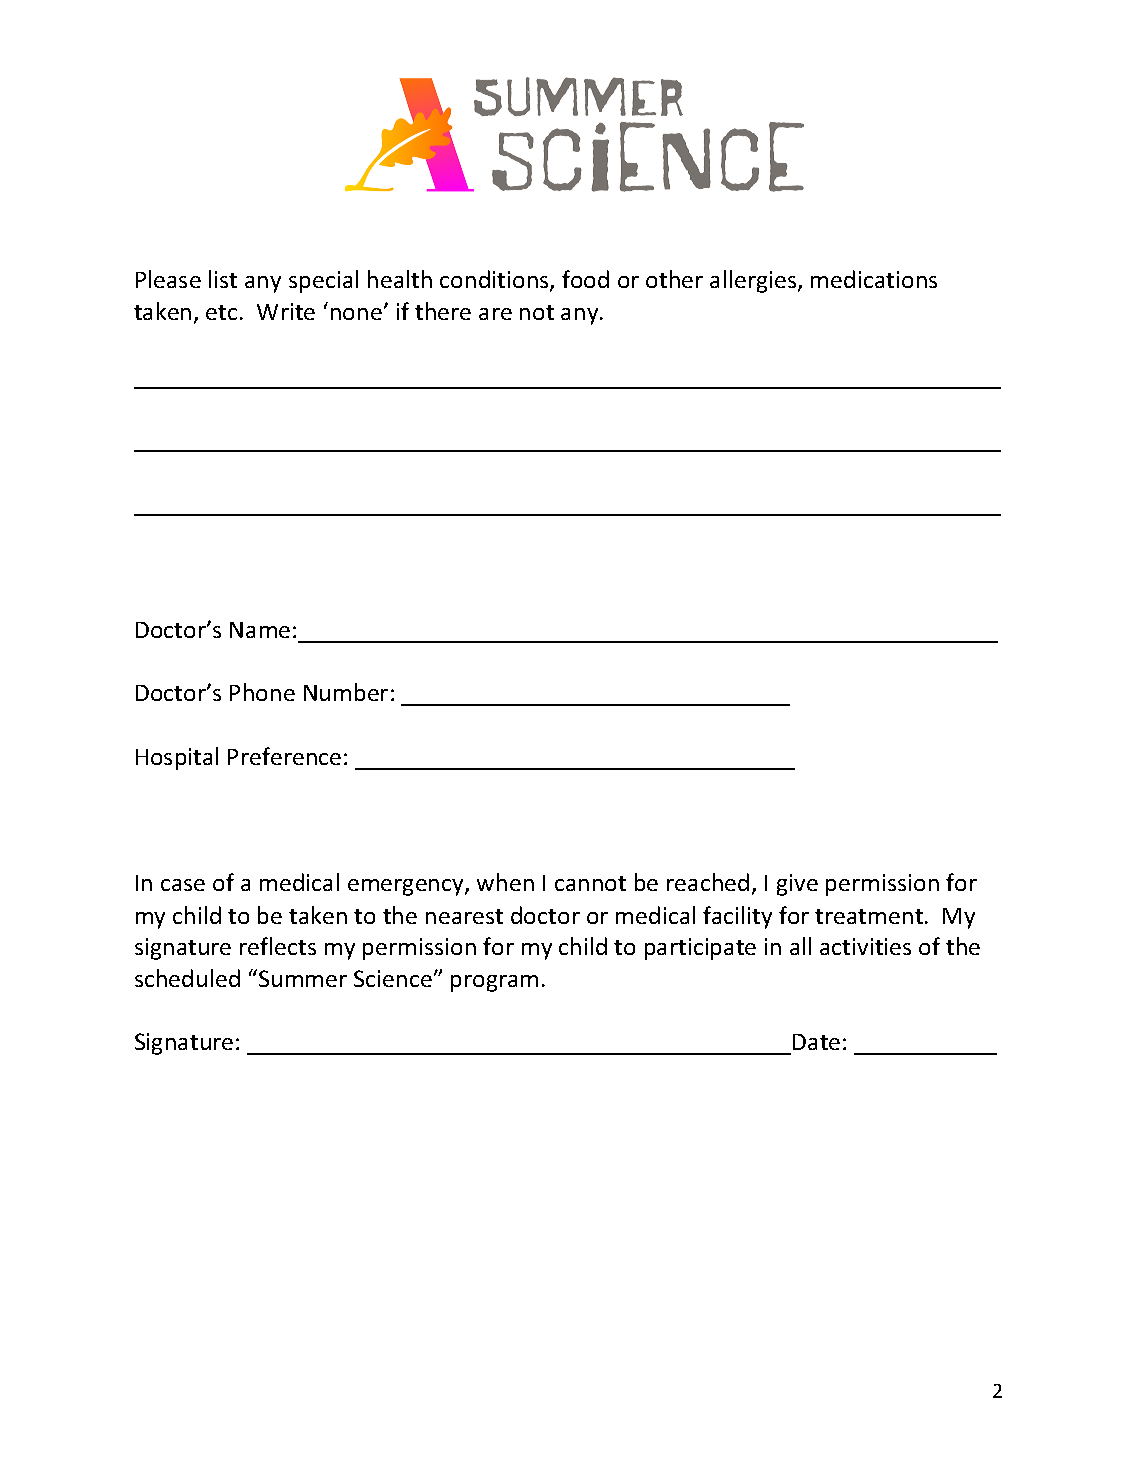  I want to click on give, so click(797, 885).
